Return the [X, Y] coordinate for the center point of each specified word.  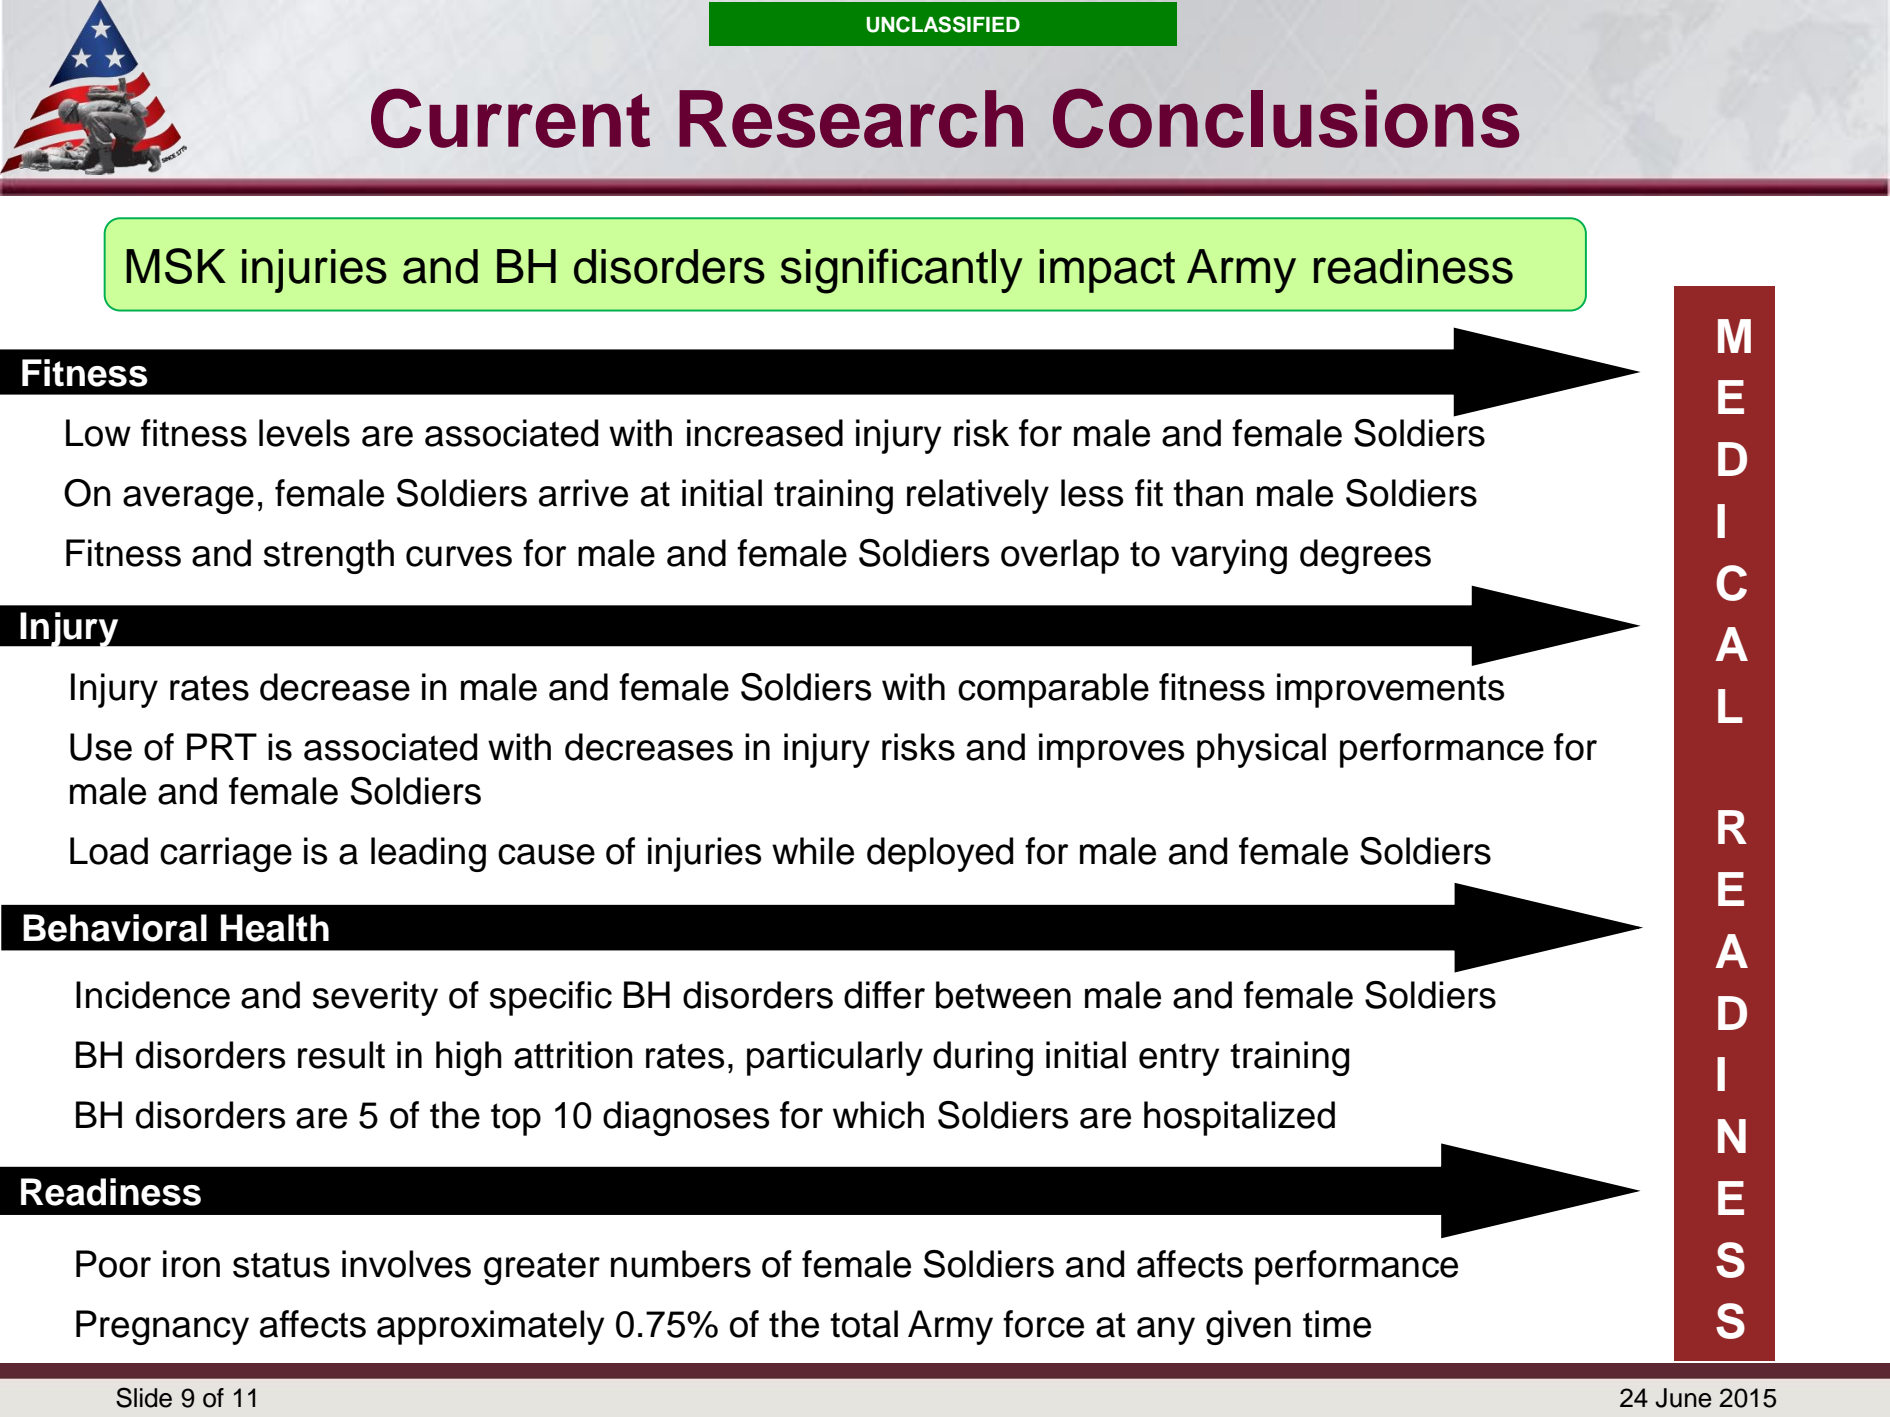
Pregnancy [162, 1327]
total [864, 1324]
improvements [1391, 690]
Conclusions [1286, 118]
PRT [222, 746]
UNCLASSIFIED [943, 24]
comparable [1053, 690]
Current [510, 118]
